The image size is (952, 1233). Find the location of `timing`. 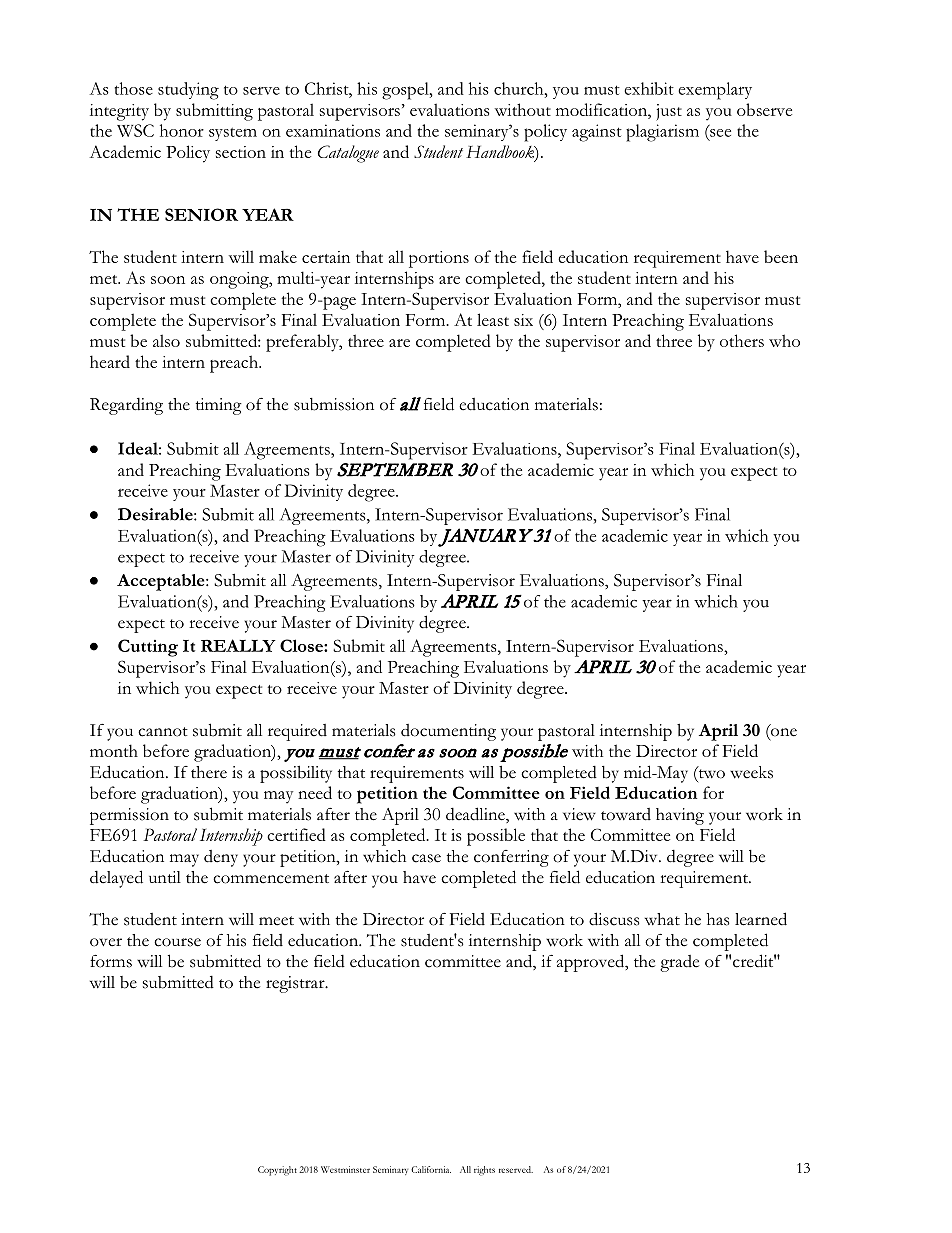

timing is located at coordinates (219, 406).
